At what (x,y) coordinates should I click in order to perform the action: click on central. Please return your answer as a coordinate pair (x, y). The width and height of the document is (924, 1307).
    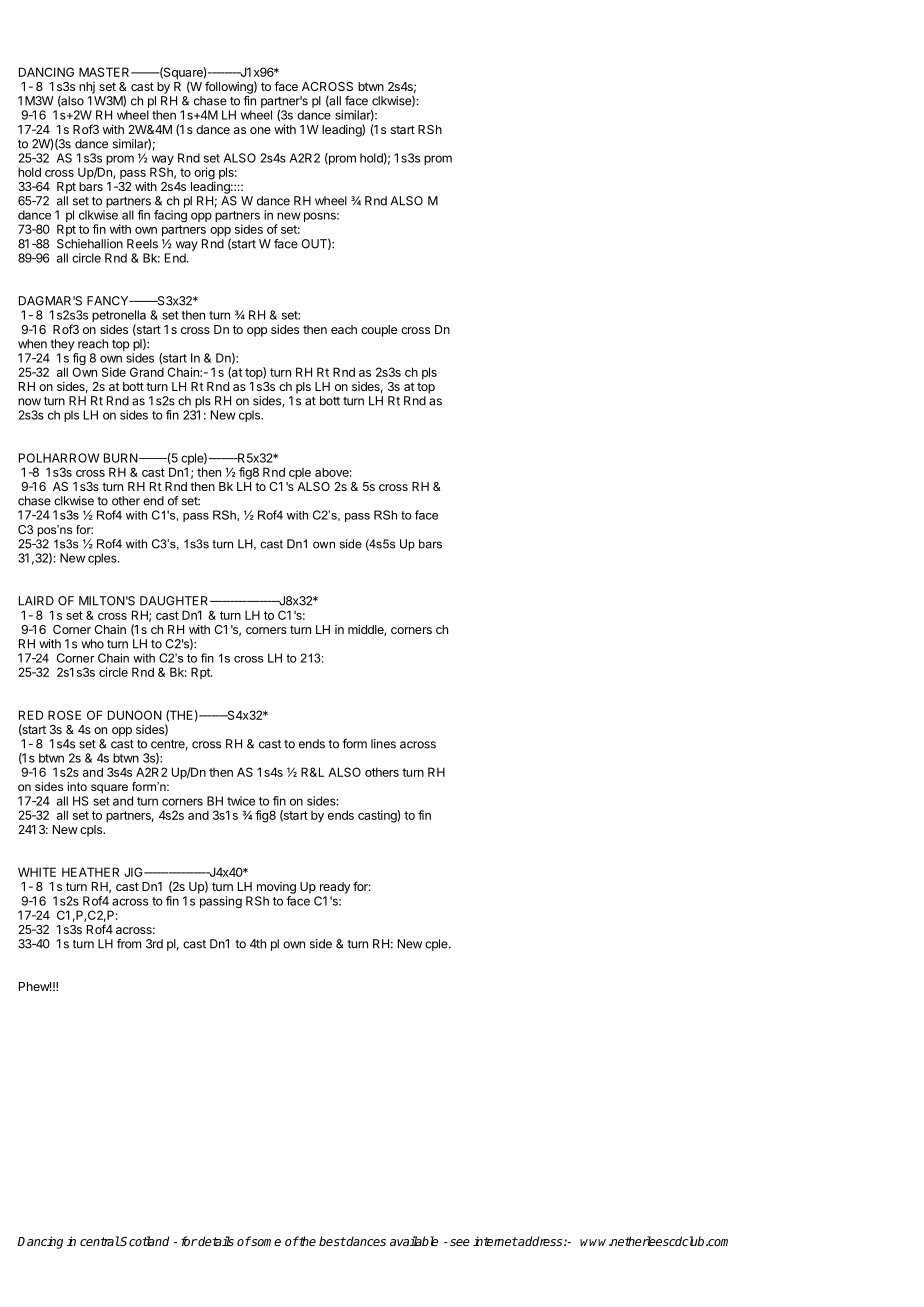
    Looking at the image, I should click on (100, 1241).
